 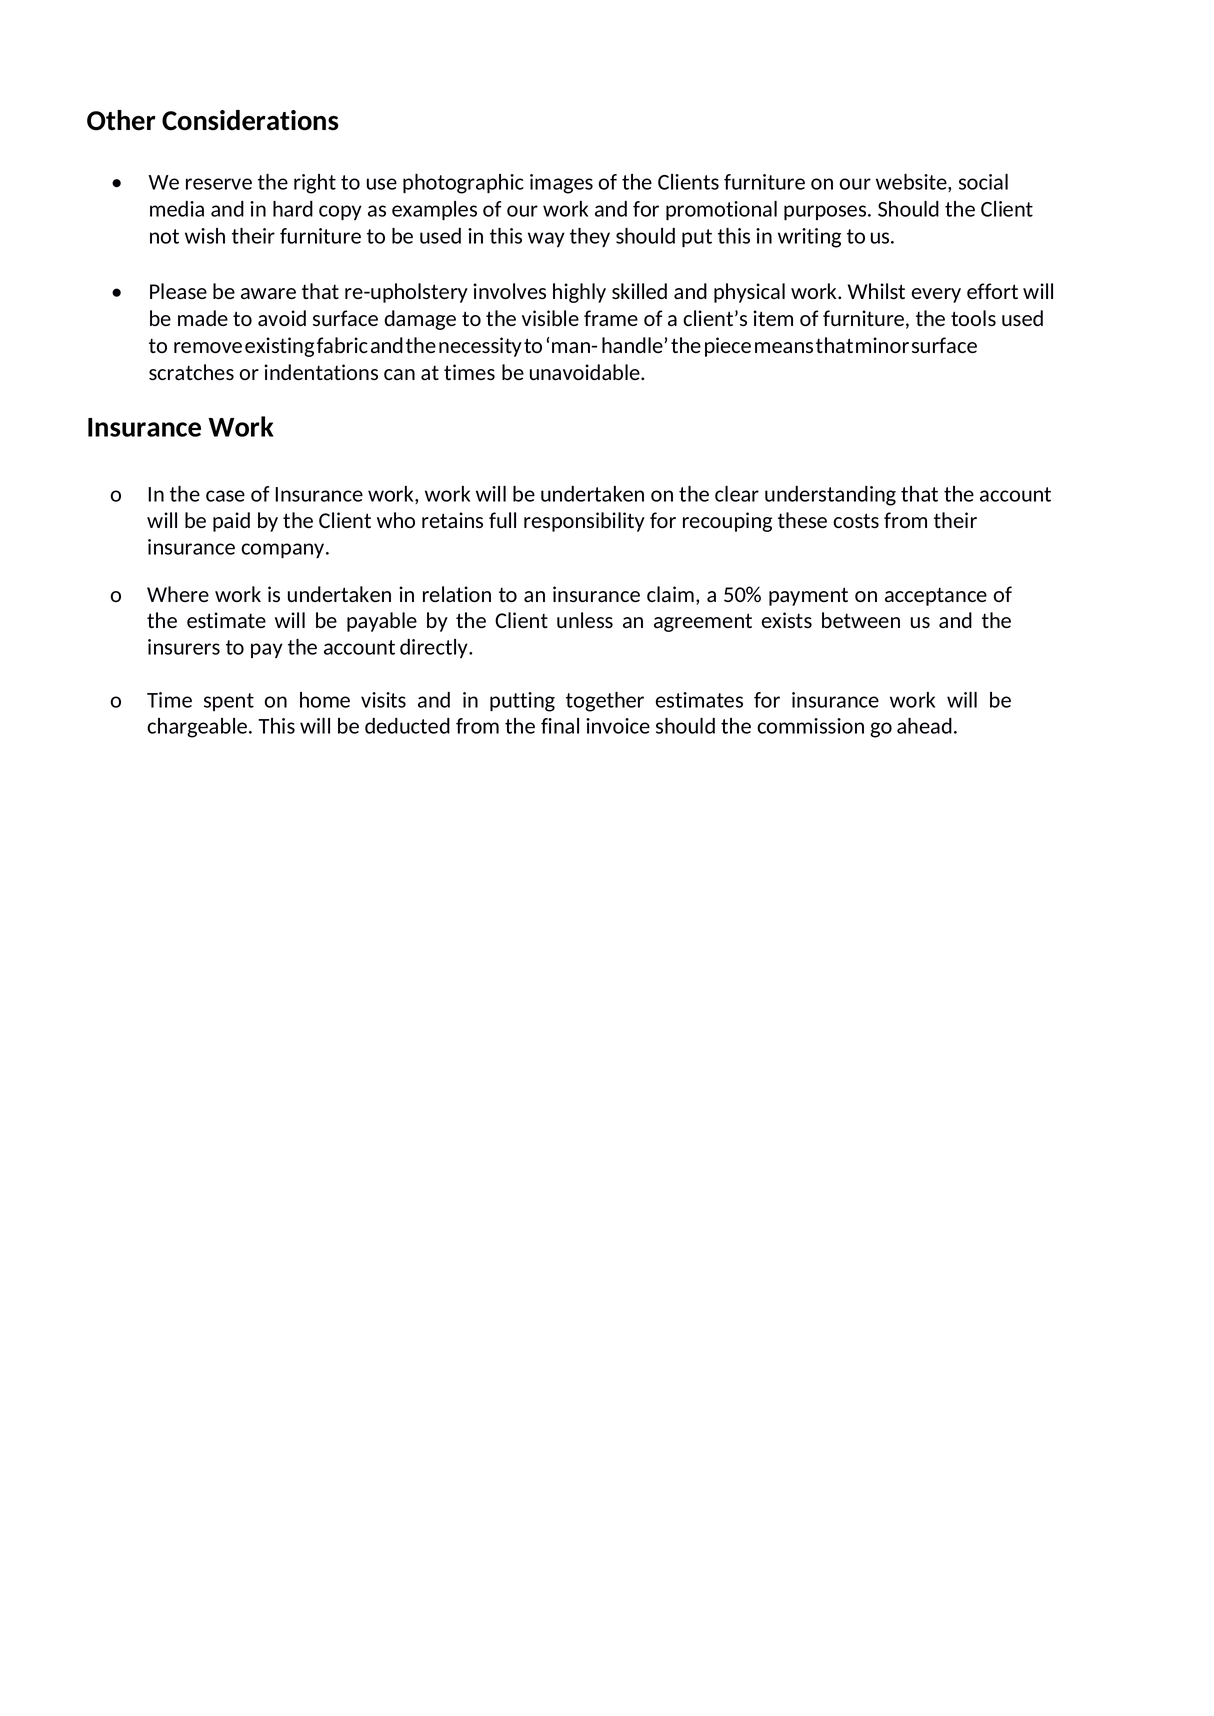 What do you see at coordinates (250, 120) in the screenshot?
I see `Considerations` at bounding box center [250, 120].
